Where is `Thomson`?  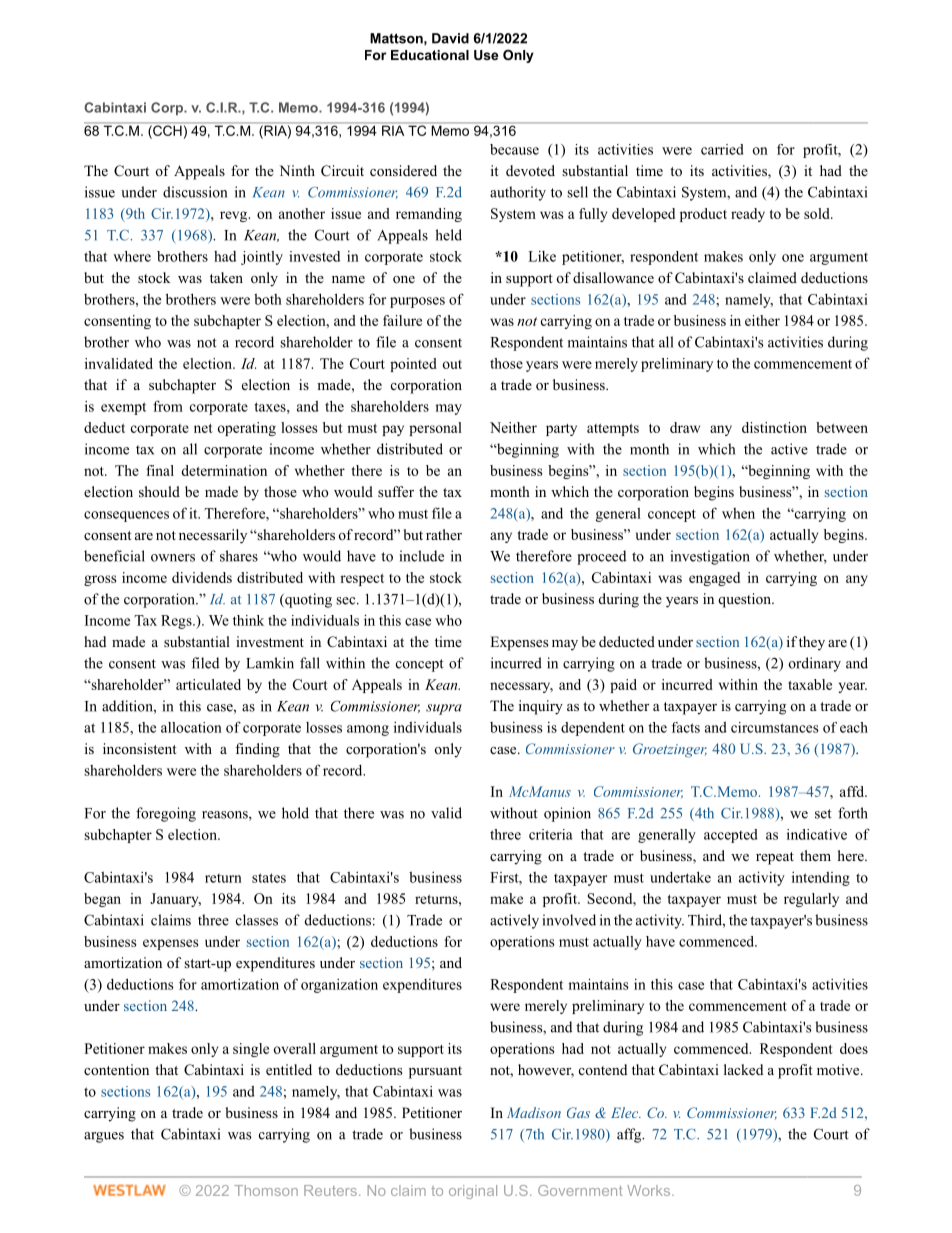
Thomson is located at coordinates (266, 1190).
